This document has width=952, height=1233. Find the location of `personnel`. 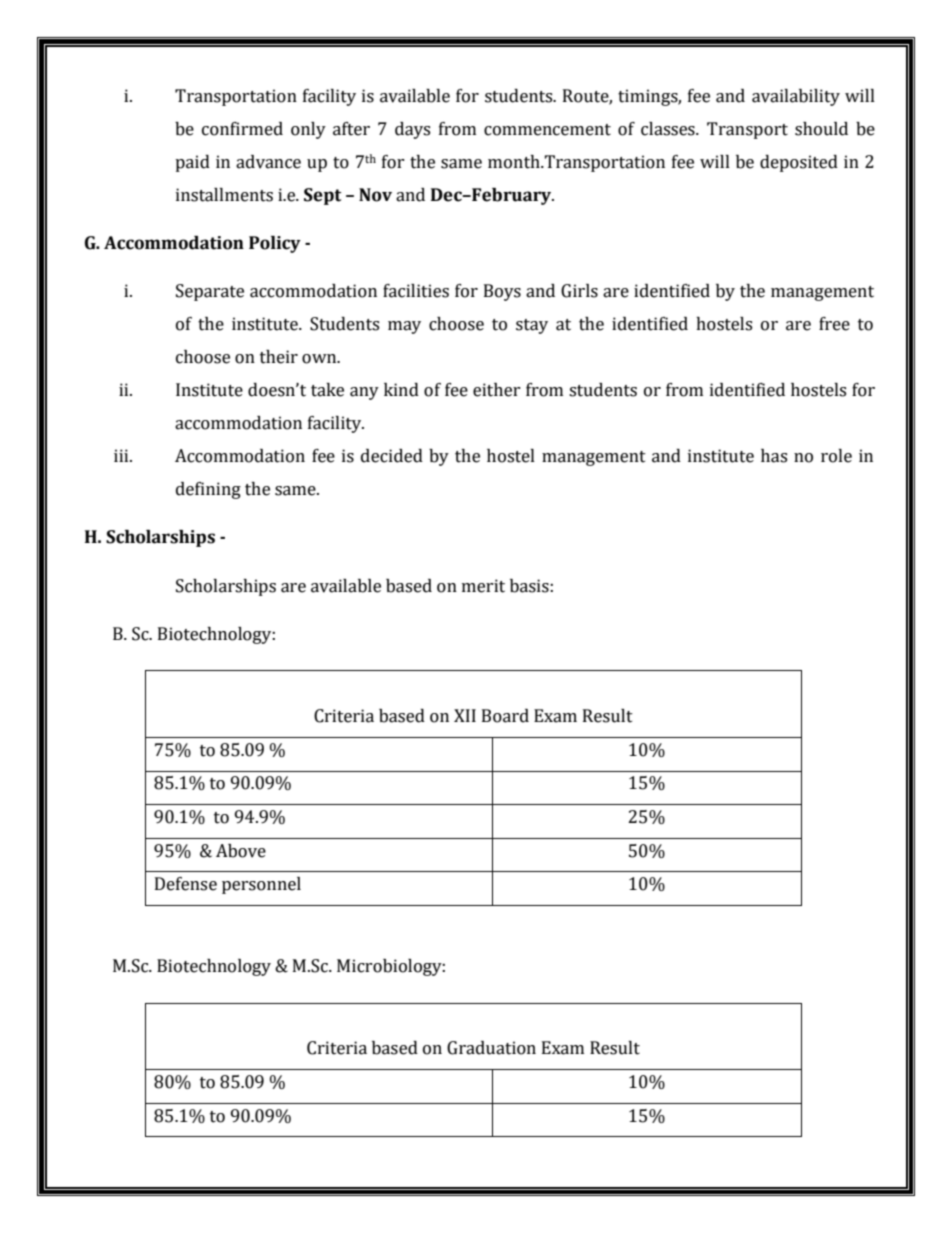

personnel is located at coordinates (261, 885).
